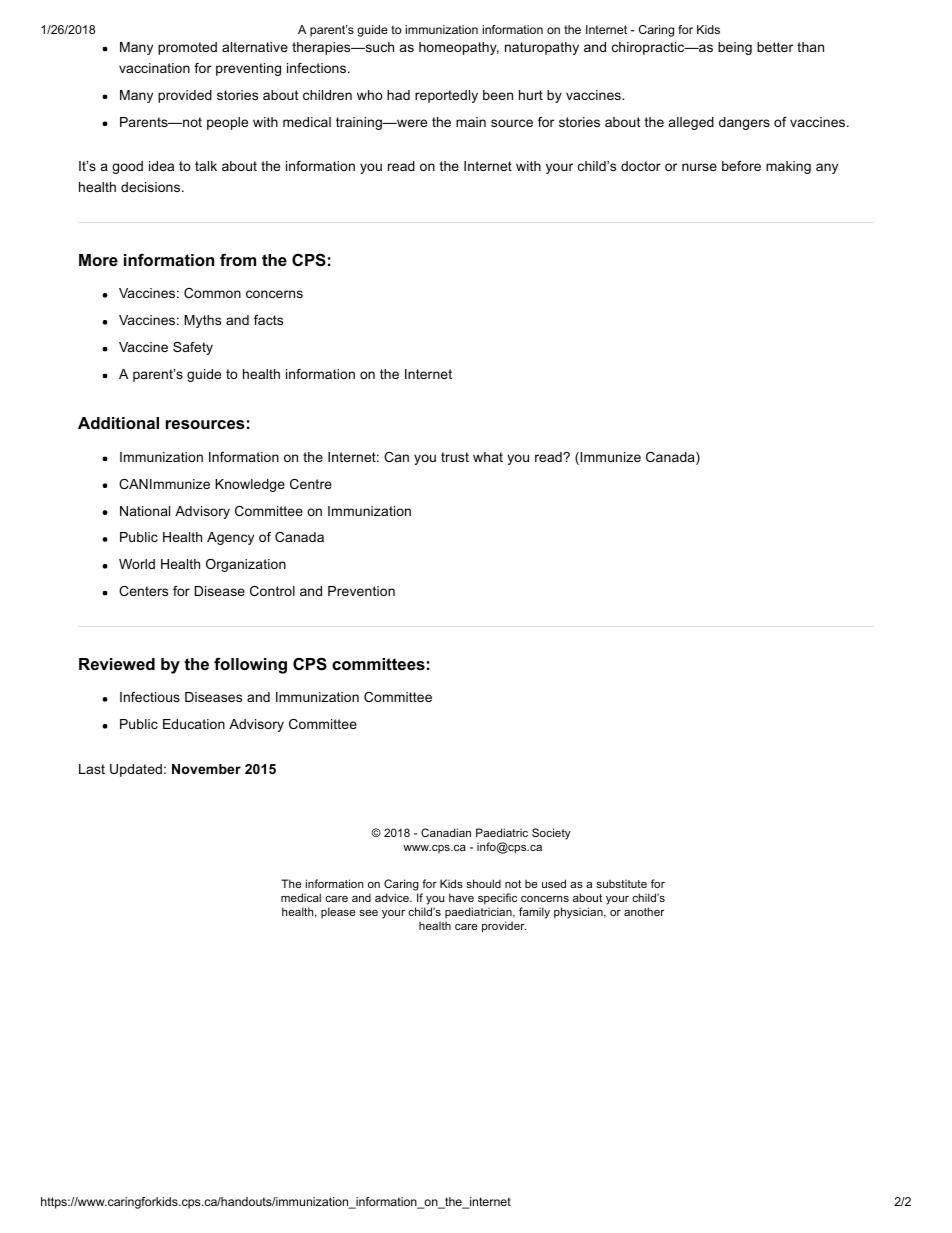 The image size is (952, 1233). What do you see at coordinates (455, 457) in the screenshot?
I see `trust` at bounding box center [455, 457].
